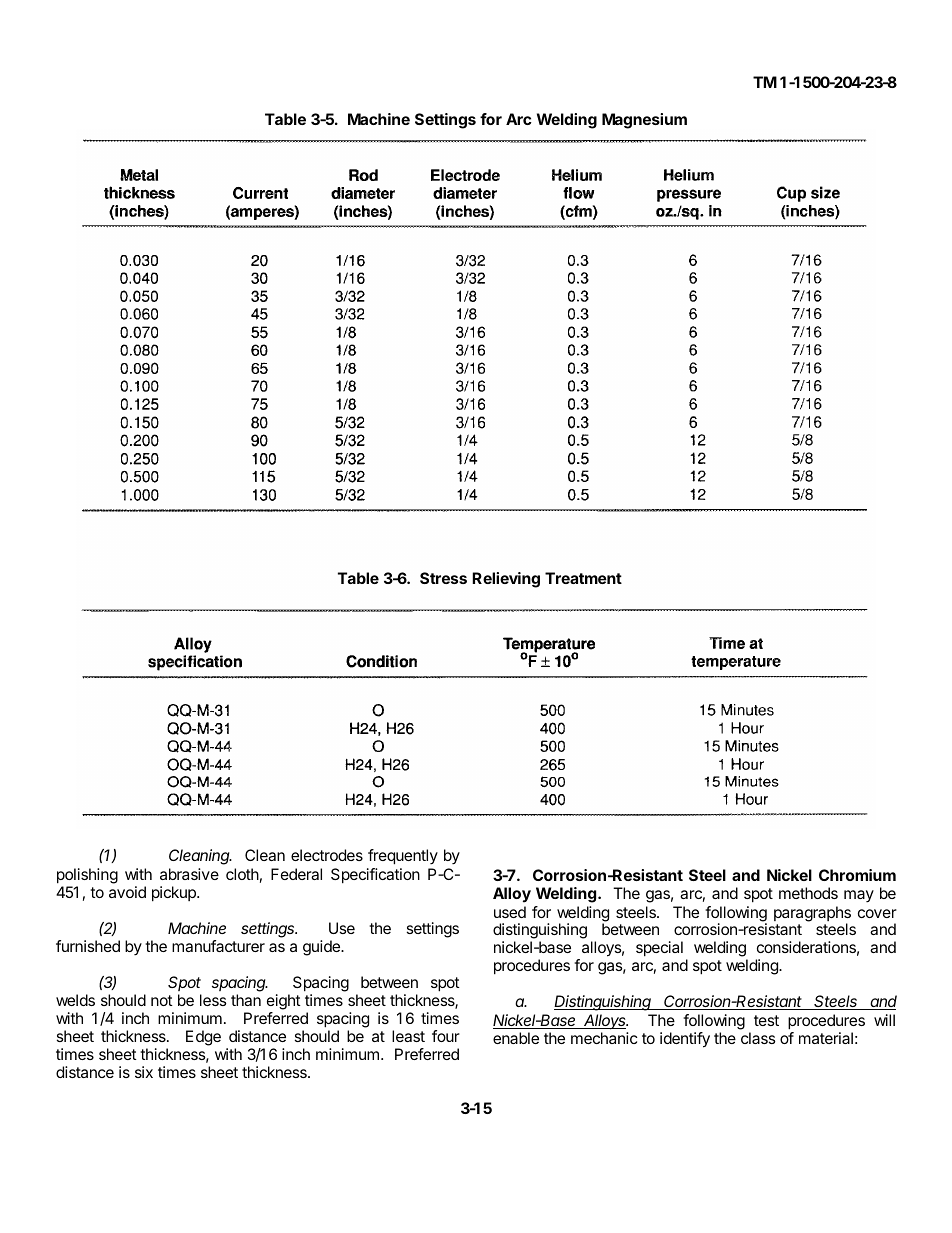 The image size is (952, 1233). Describe the element at coordinates (375, 876) in the page. I see `Specification` at that location.
